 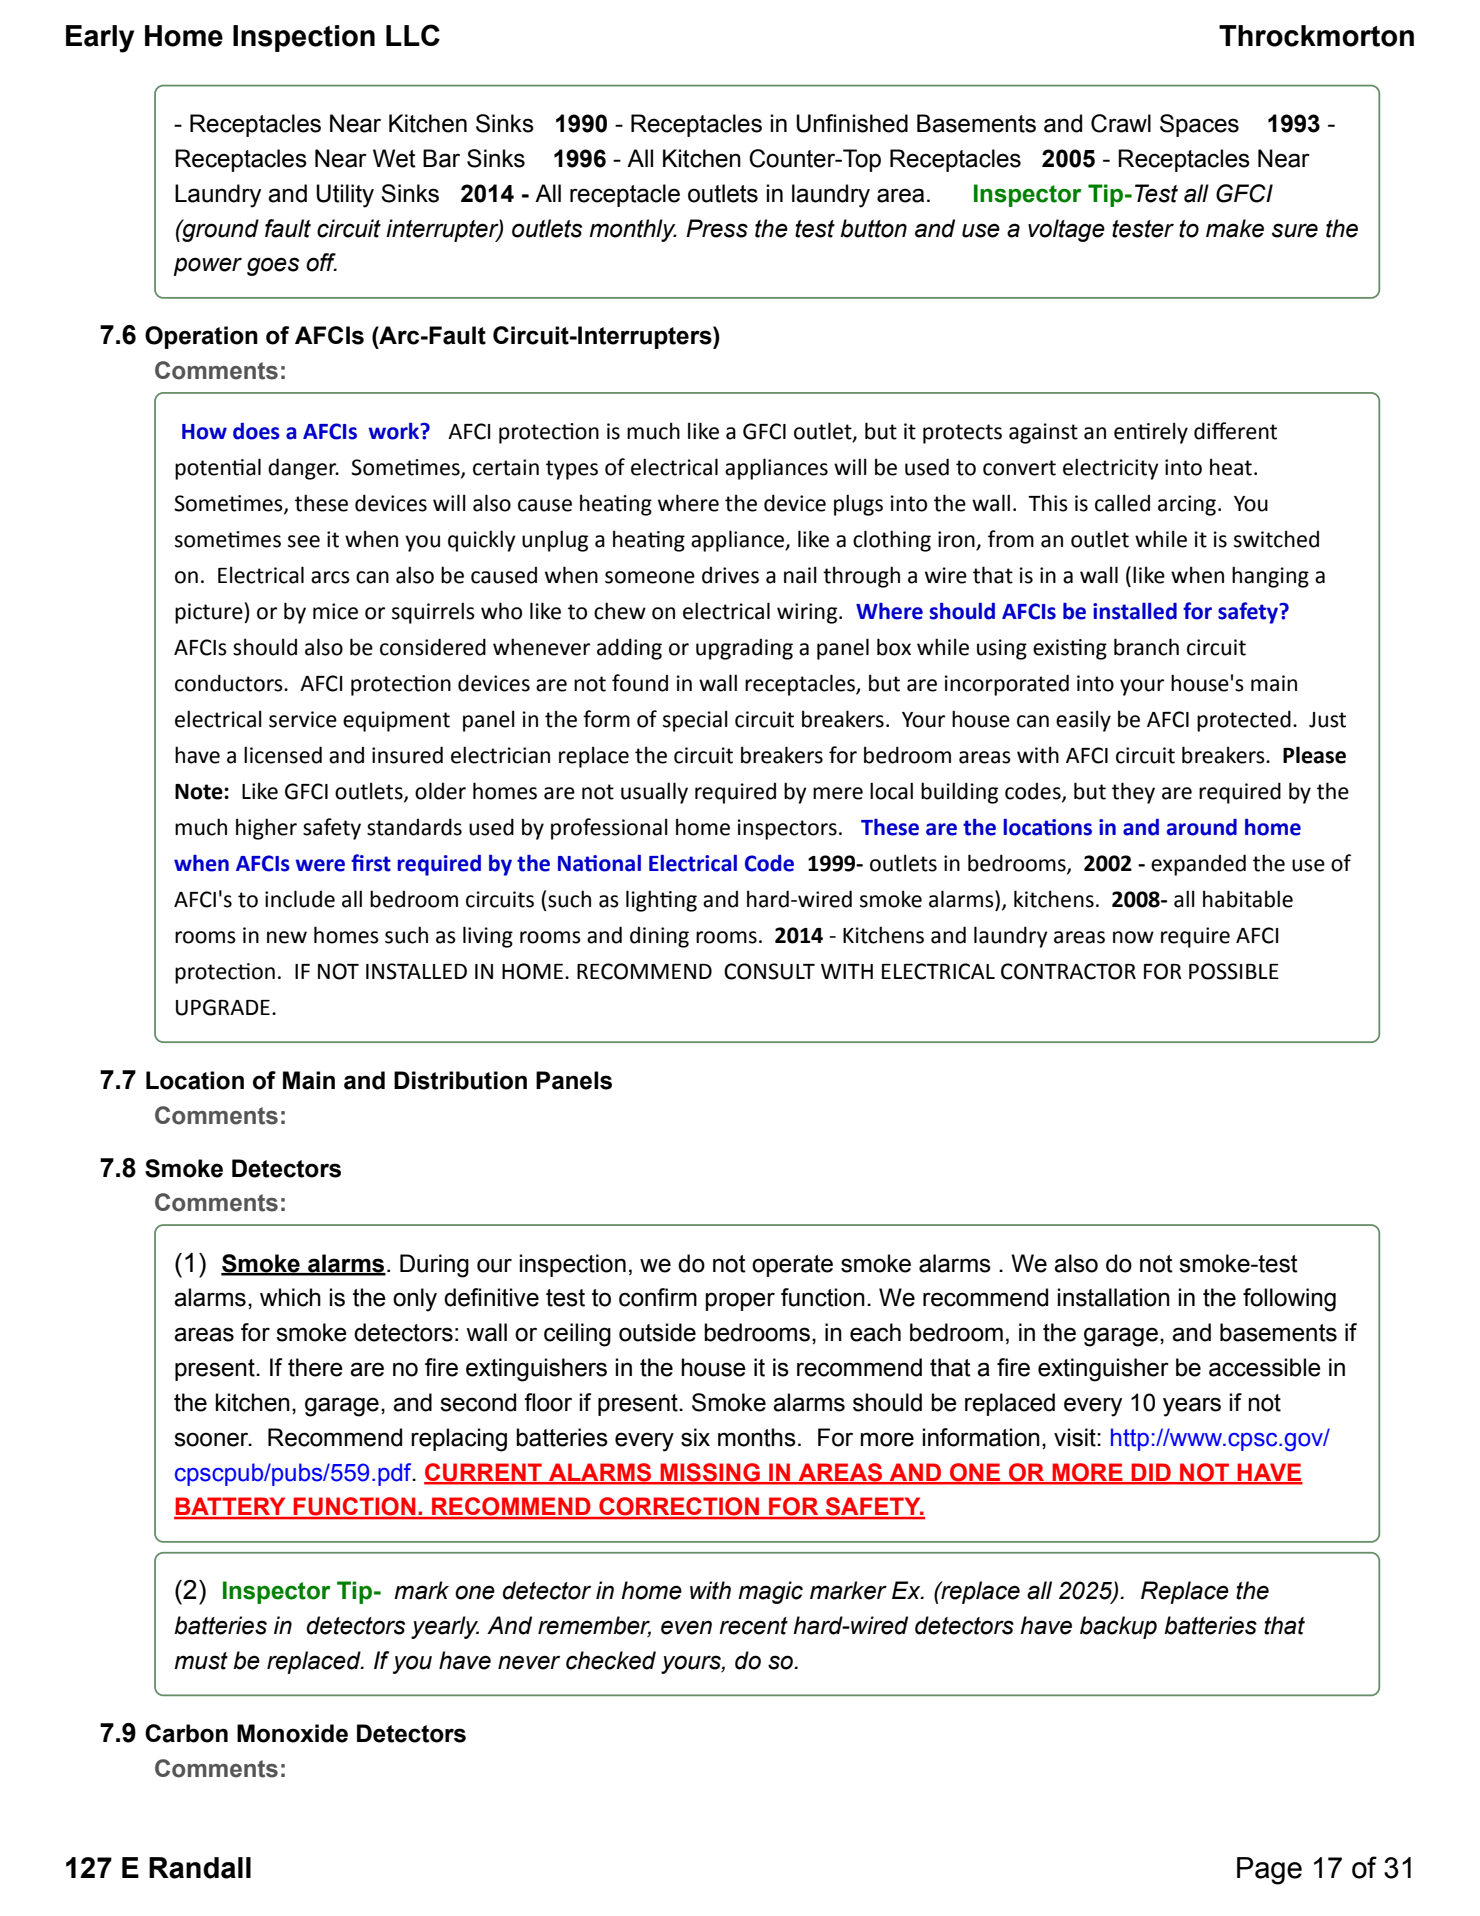 I want to click on Spaces, so click(x=1199, y=125).
